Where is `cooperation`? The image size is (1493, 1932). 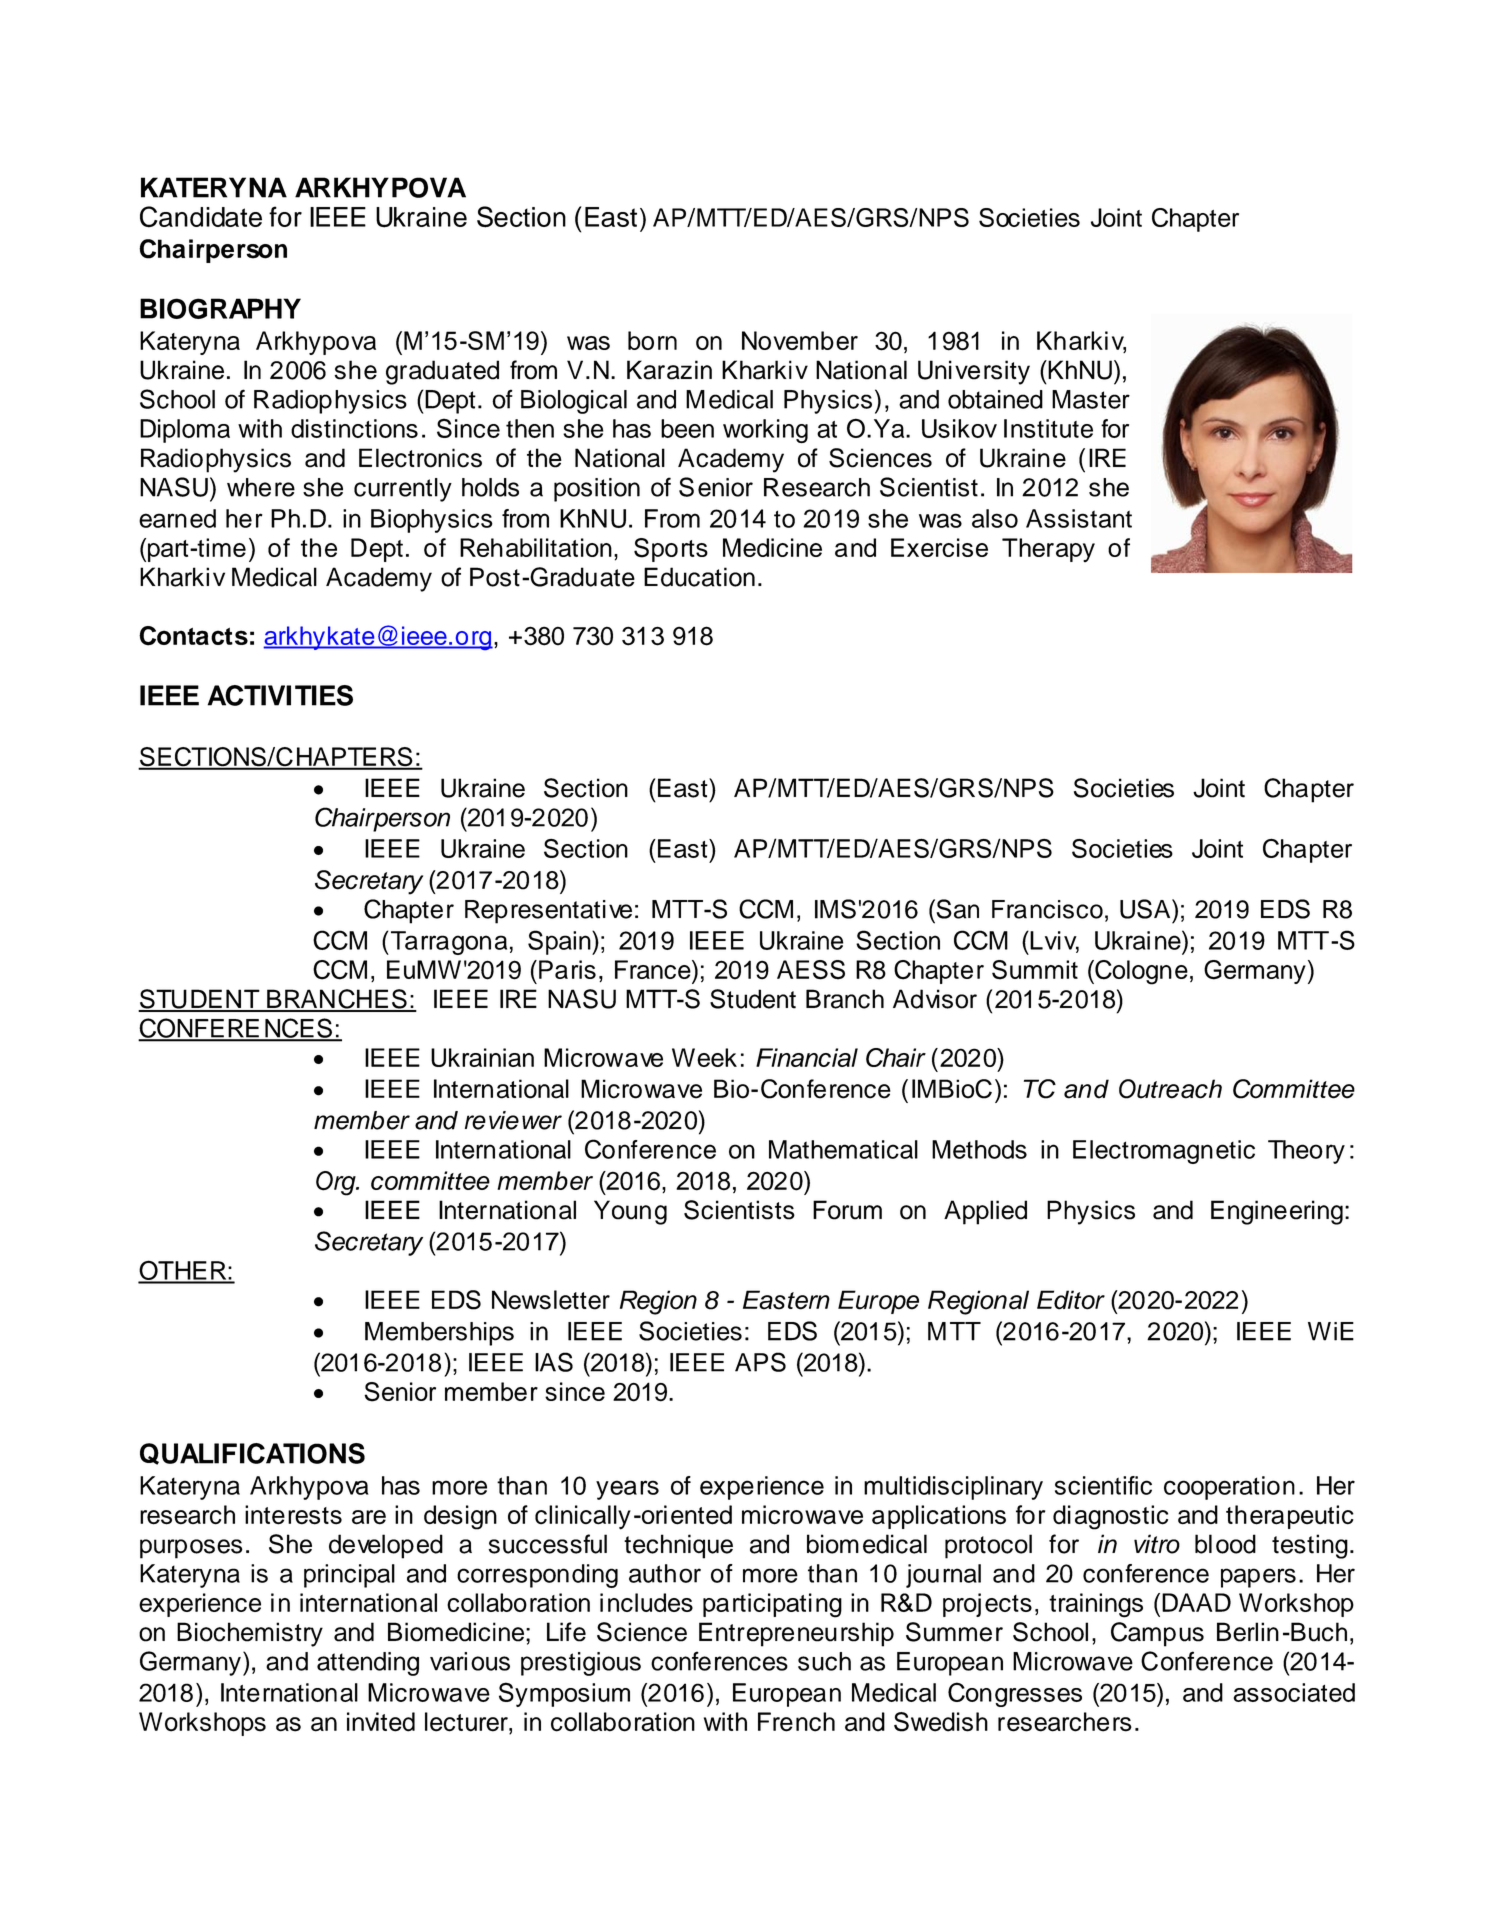 cooperation is located at coordinates (1229, 1488).
